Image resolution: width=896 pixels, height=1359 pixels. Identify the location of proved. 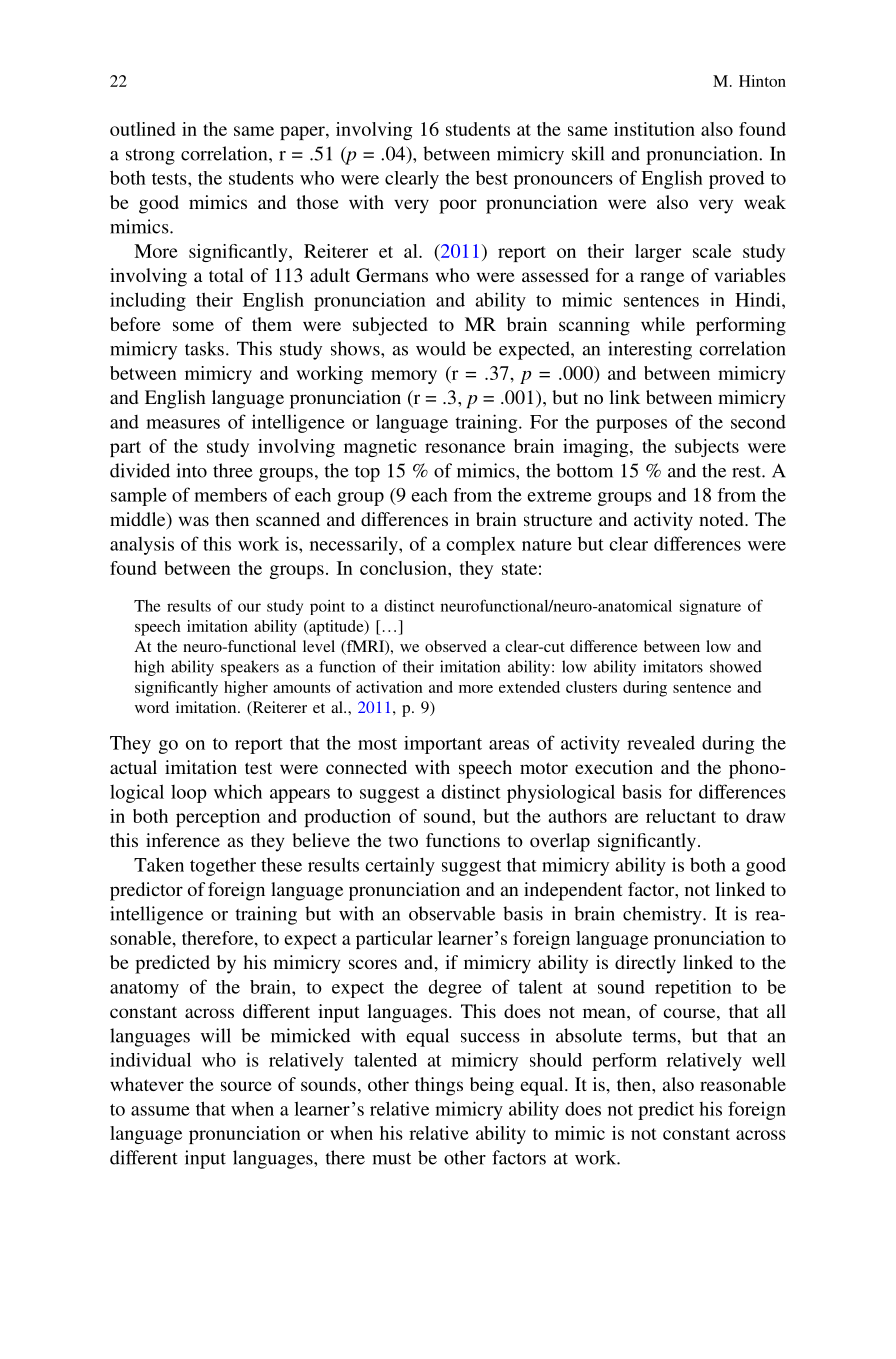
(737, 180).
